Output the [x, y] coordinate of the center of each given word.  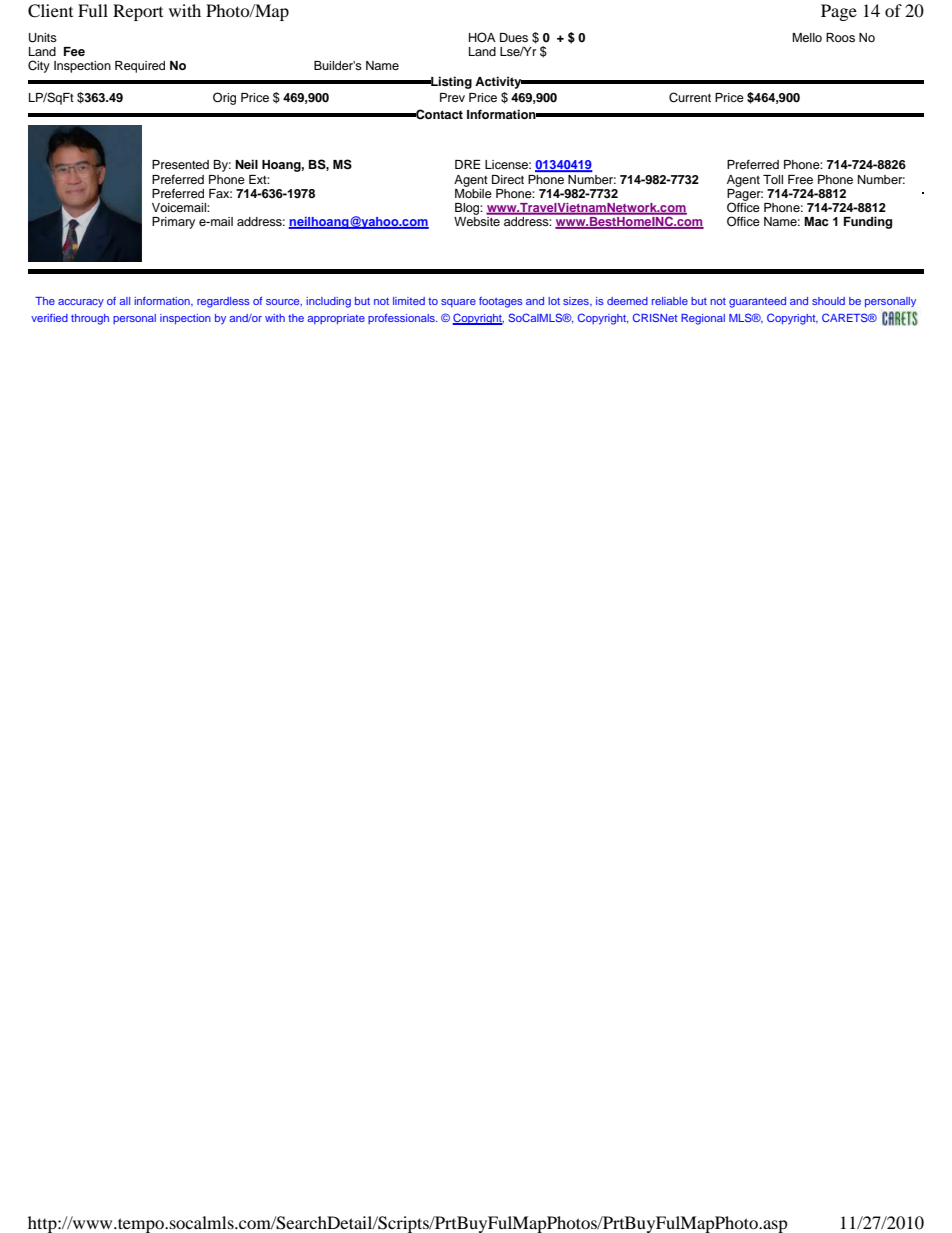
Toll [773, 179]
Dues [514, 37]
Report [138, 12]
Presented [180, 164]
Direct [508, 179]
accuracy [81, 303]
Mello [807, 37]
